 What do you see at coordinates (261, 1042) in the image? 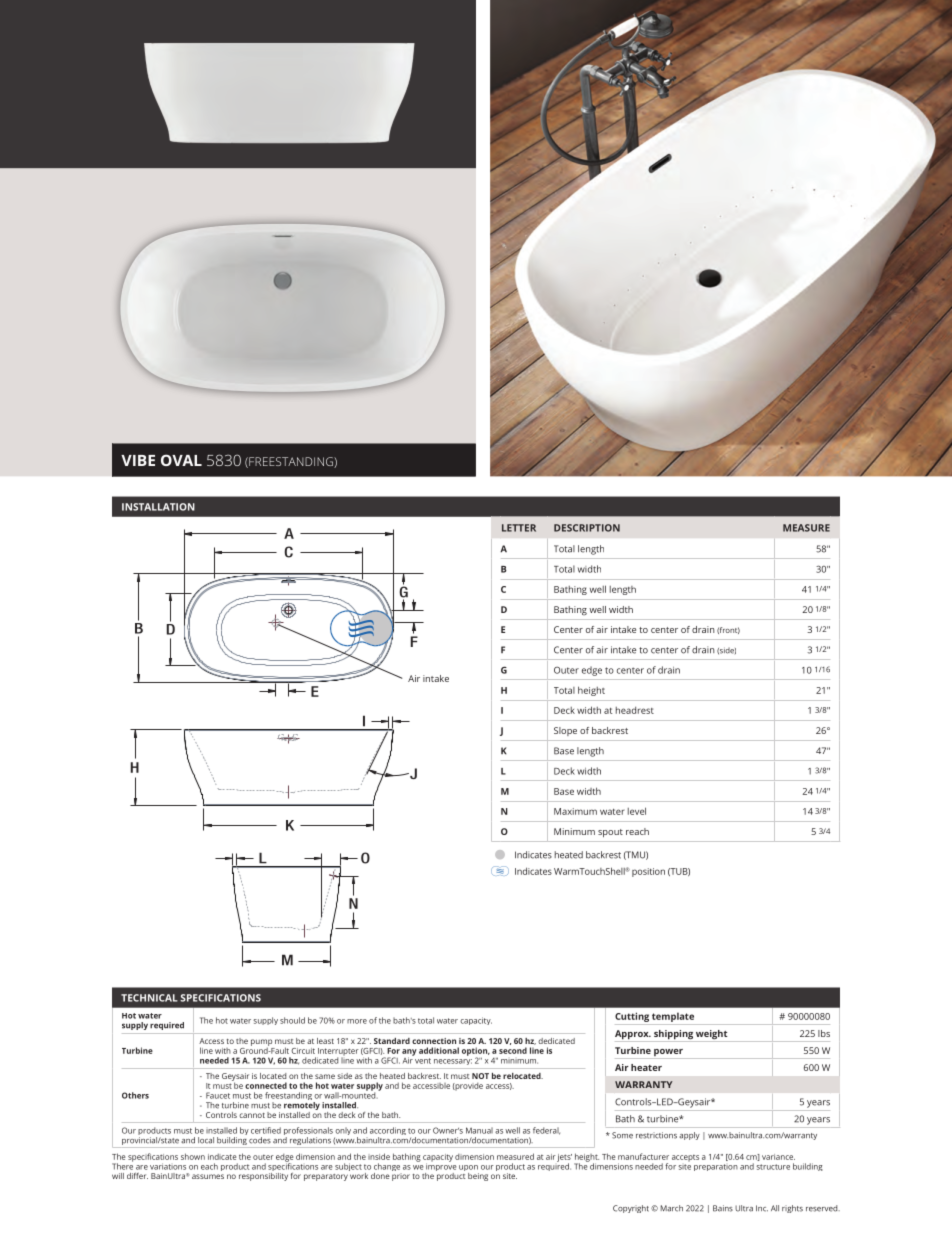
I see `pump` at bounding box center [261, 1042].
